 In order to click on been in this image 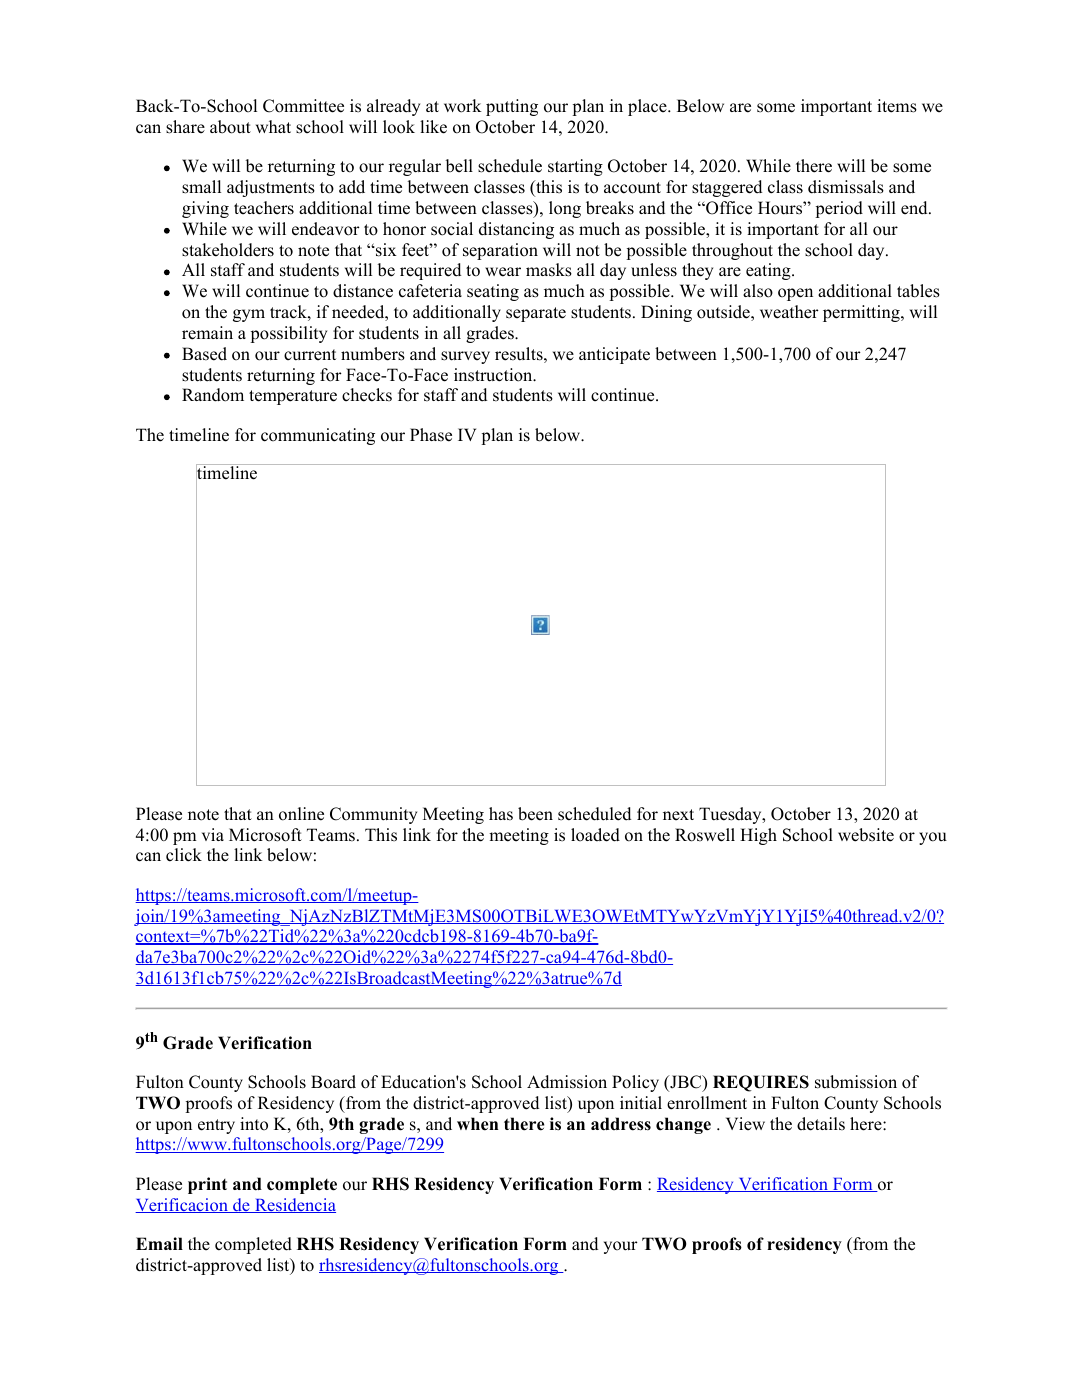, I will do `click(535, 814)`.
